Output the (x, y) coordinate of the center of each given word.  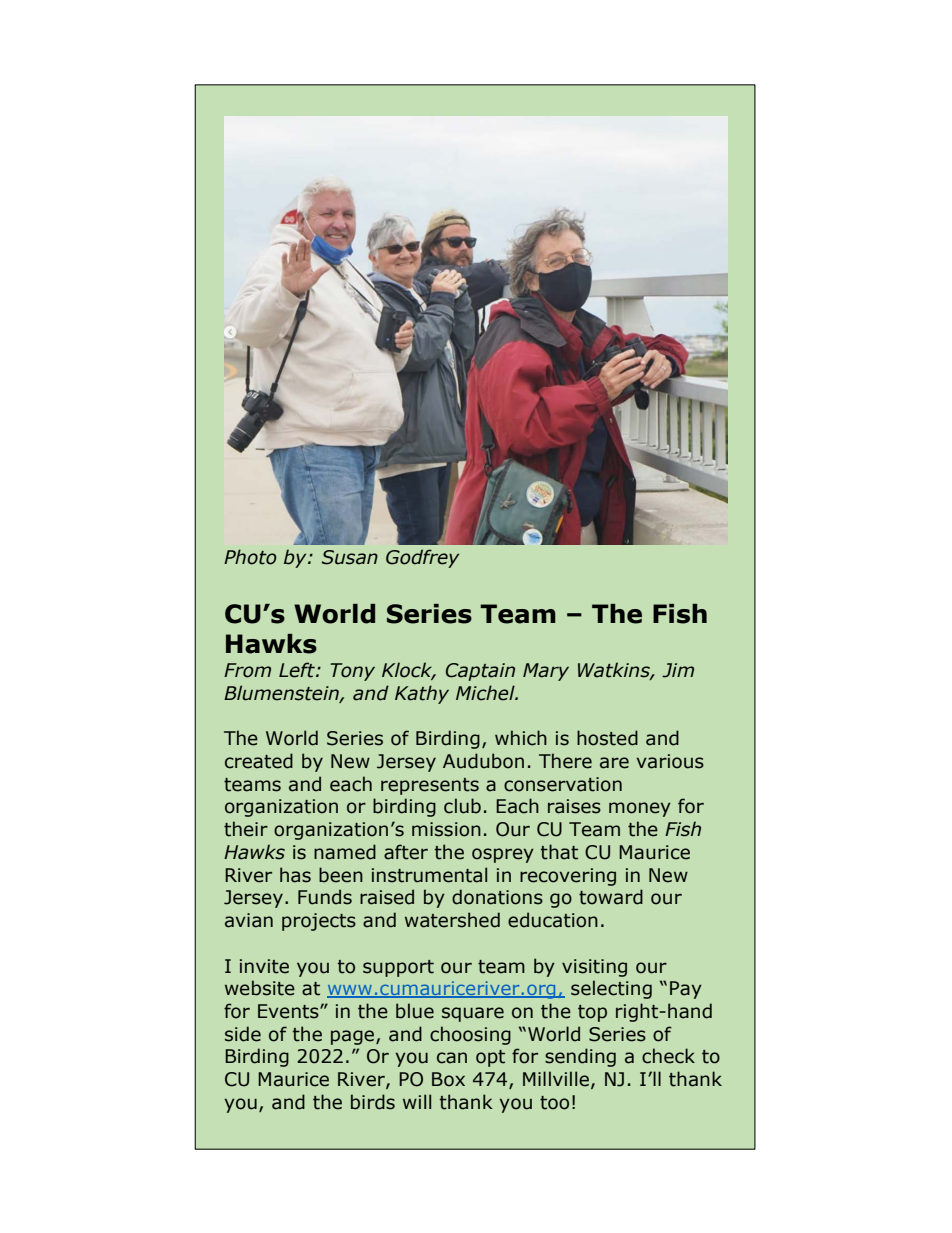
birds (373, 1102)
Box (448, 1079)
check (668, 1056)
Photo (250, 557)
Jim (678, 670)
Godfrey (422, 558)
